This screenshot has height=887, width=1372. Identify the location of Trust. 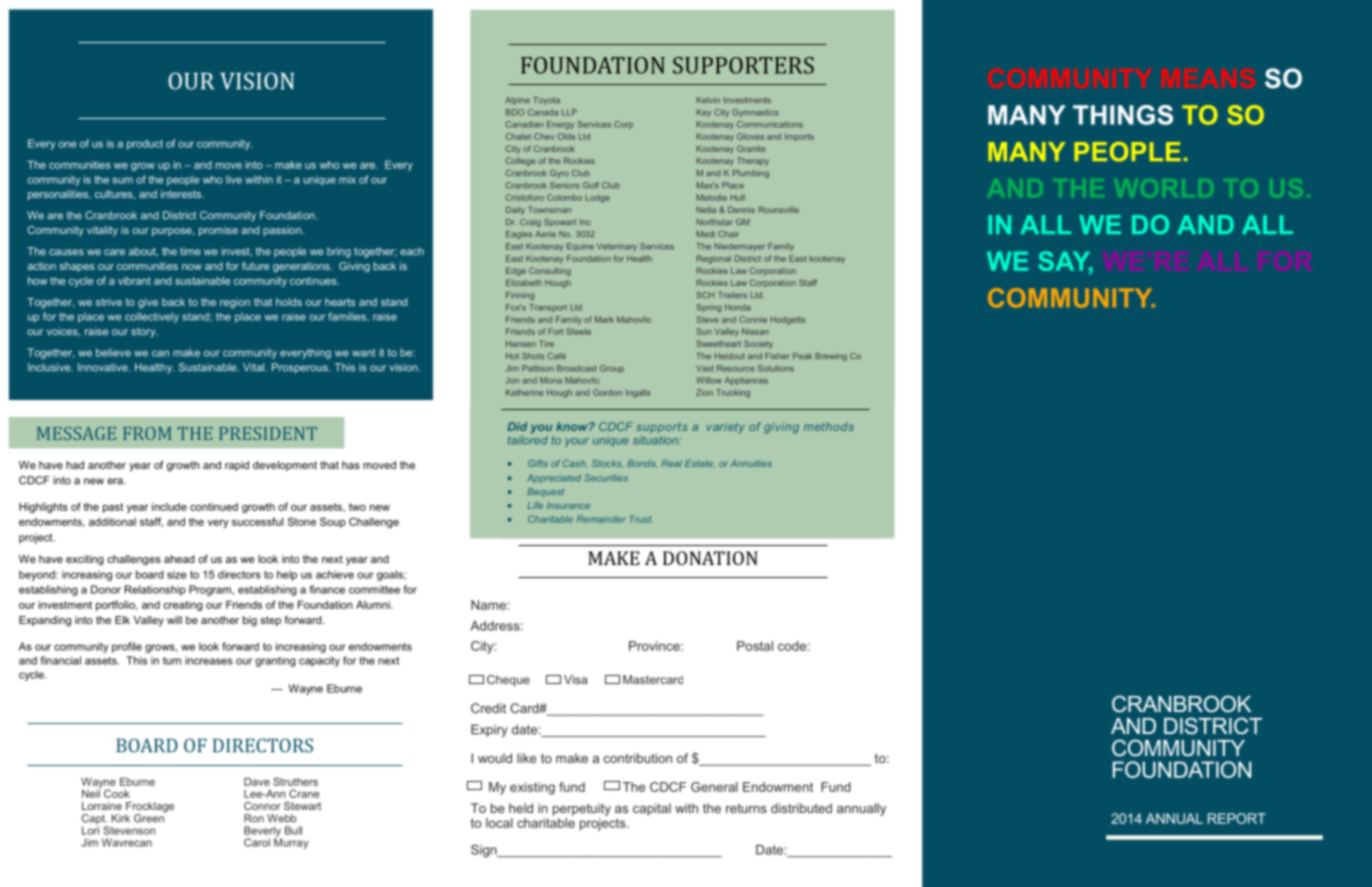
(641, 519).
